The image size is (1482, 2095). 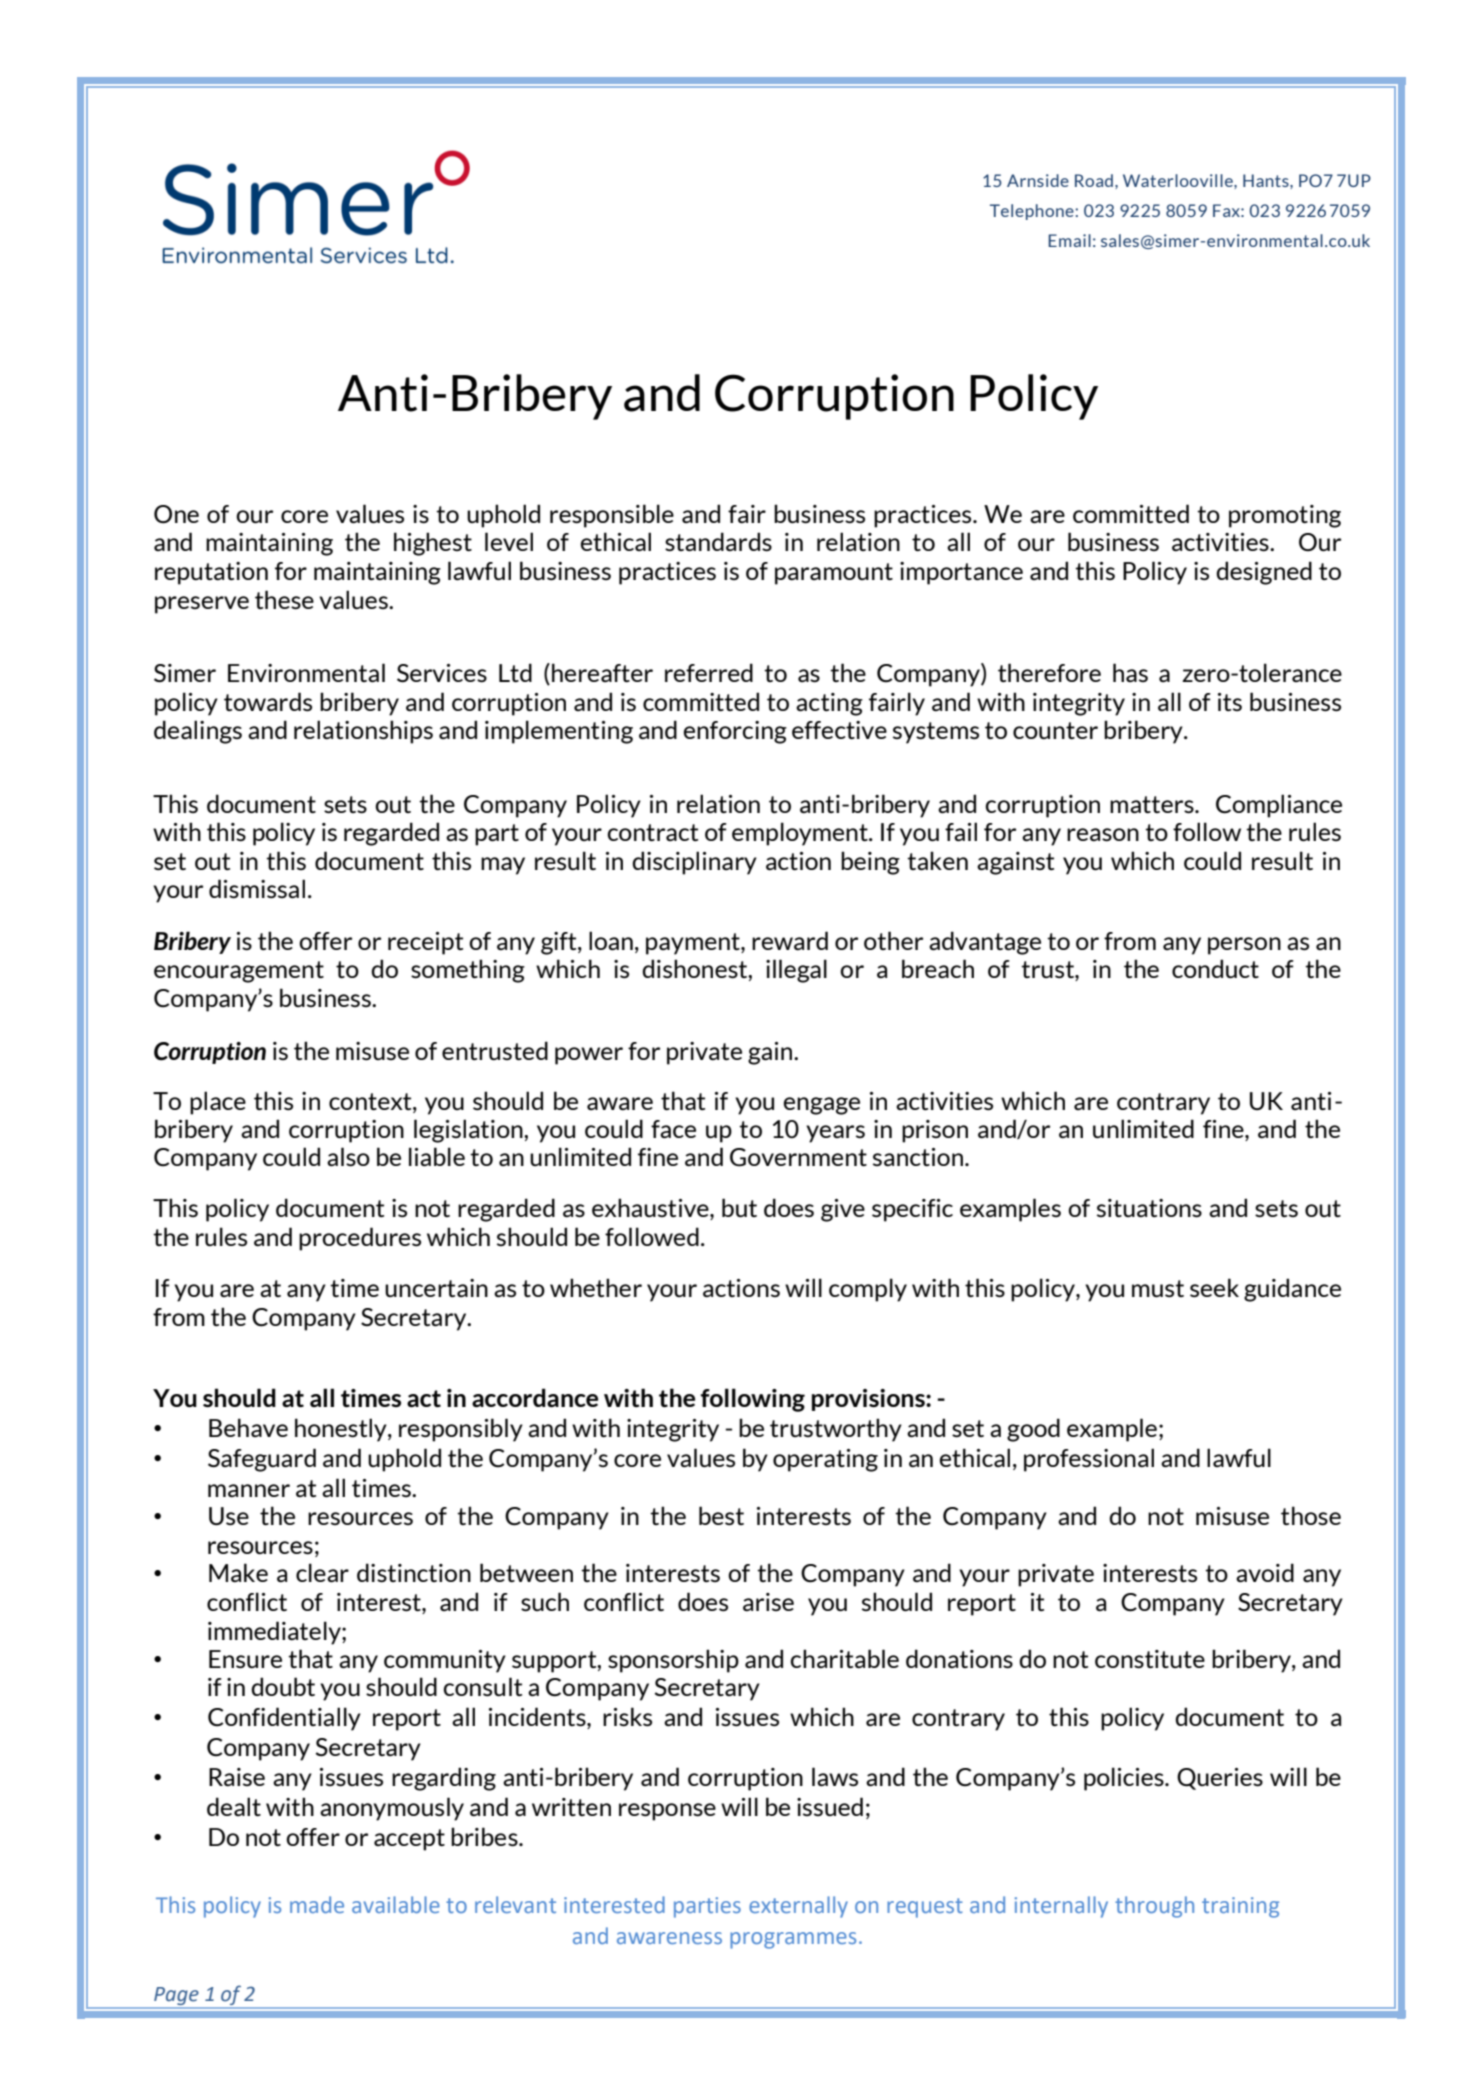 I want to click on referred, so click(x=709, y=672).
